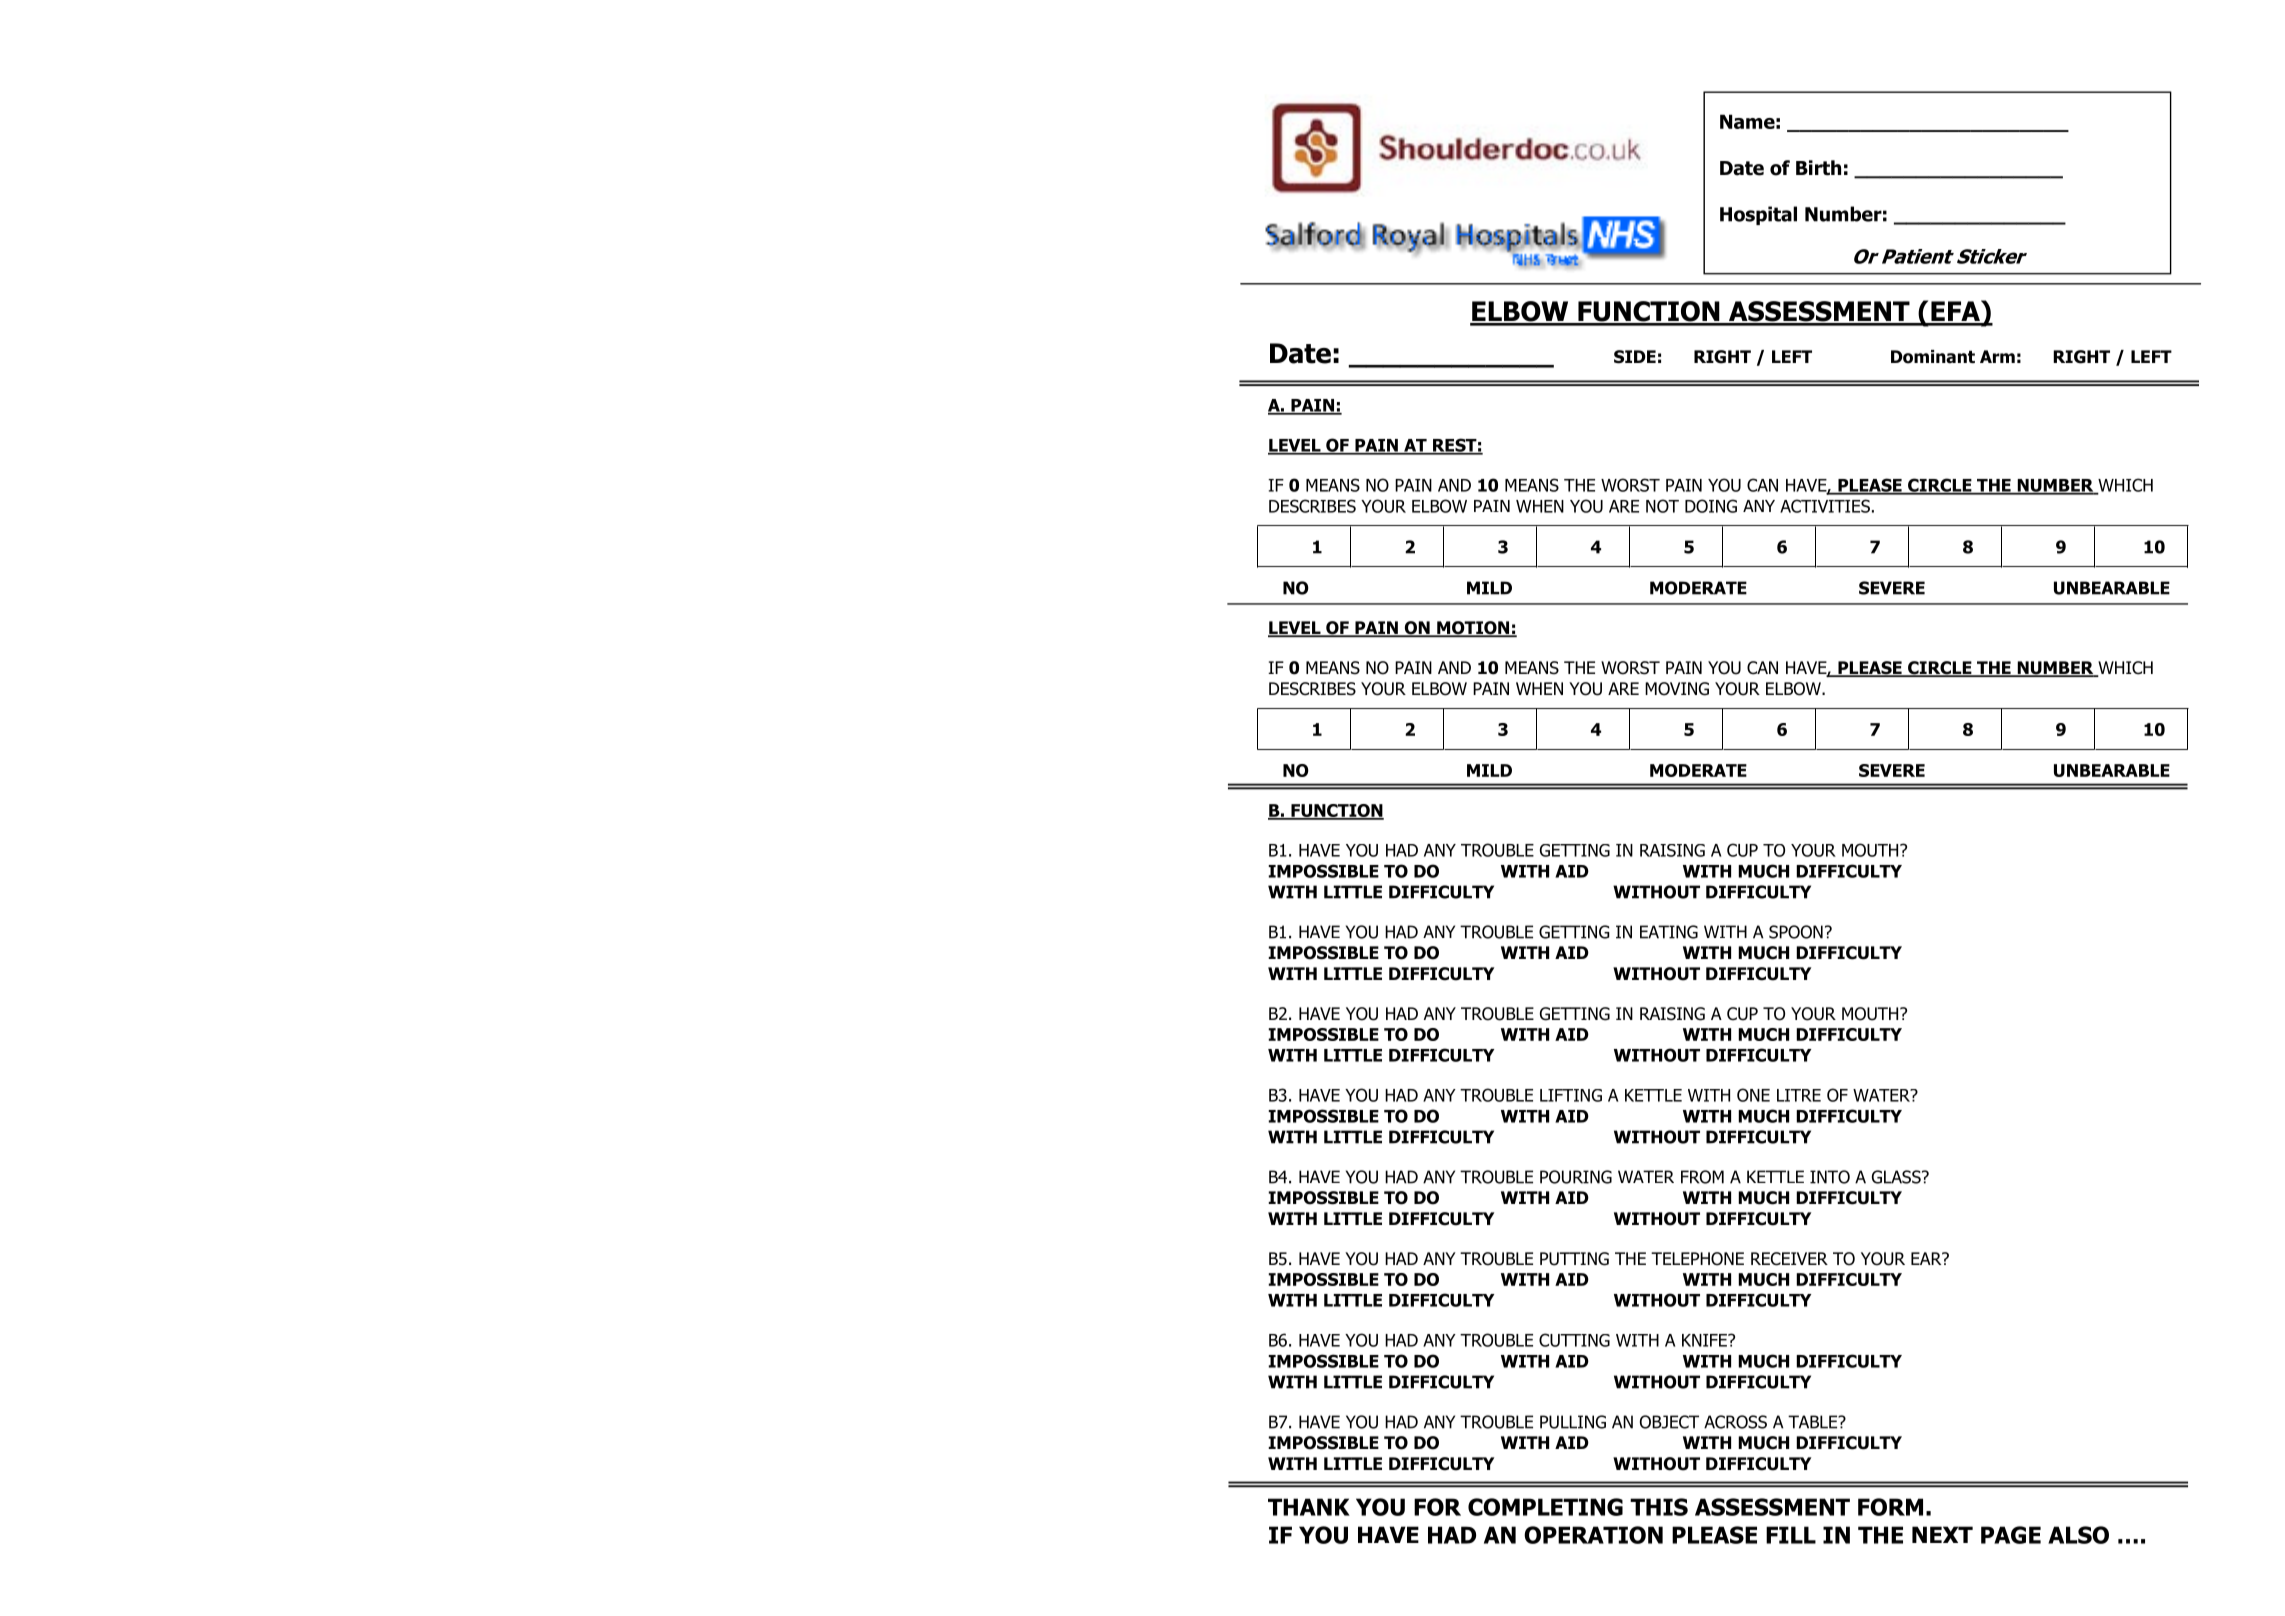 Image resolution: width=2285 pixels, height=1616 pixels. What do you see at coordinates (1571, 1095) in the page?
I see `LIFTING` at bounding box center [1571, 1095].
